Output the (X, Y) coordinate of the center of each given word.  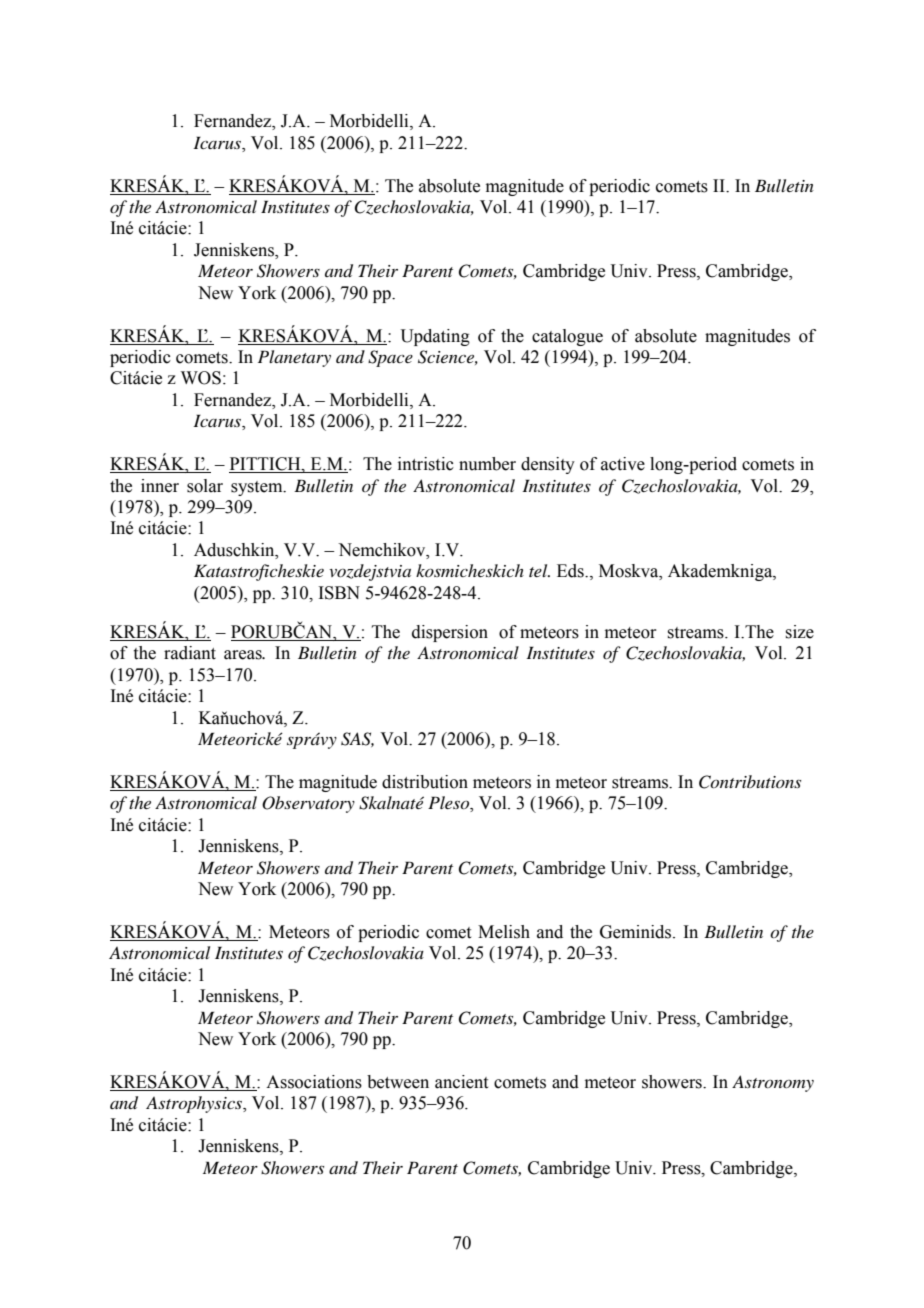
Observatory (308, 804)
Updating (435, 337)
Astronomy (773, 1083)
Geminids (637, 932)
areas (244, 655)
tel (539, 570)
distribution (425, 782)
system (258, 488)
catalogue (567, 337)
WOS (201, 378)
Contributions (750, 782)
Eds (571, 571)
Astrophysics (195, 1104)
